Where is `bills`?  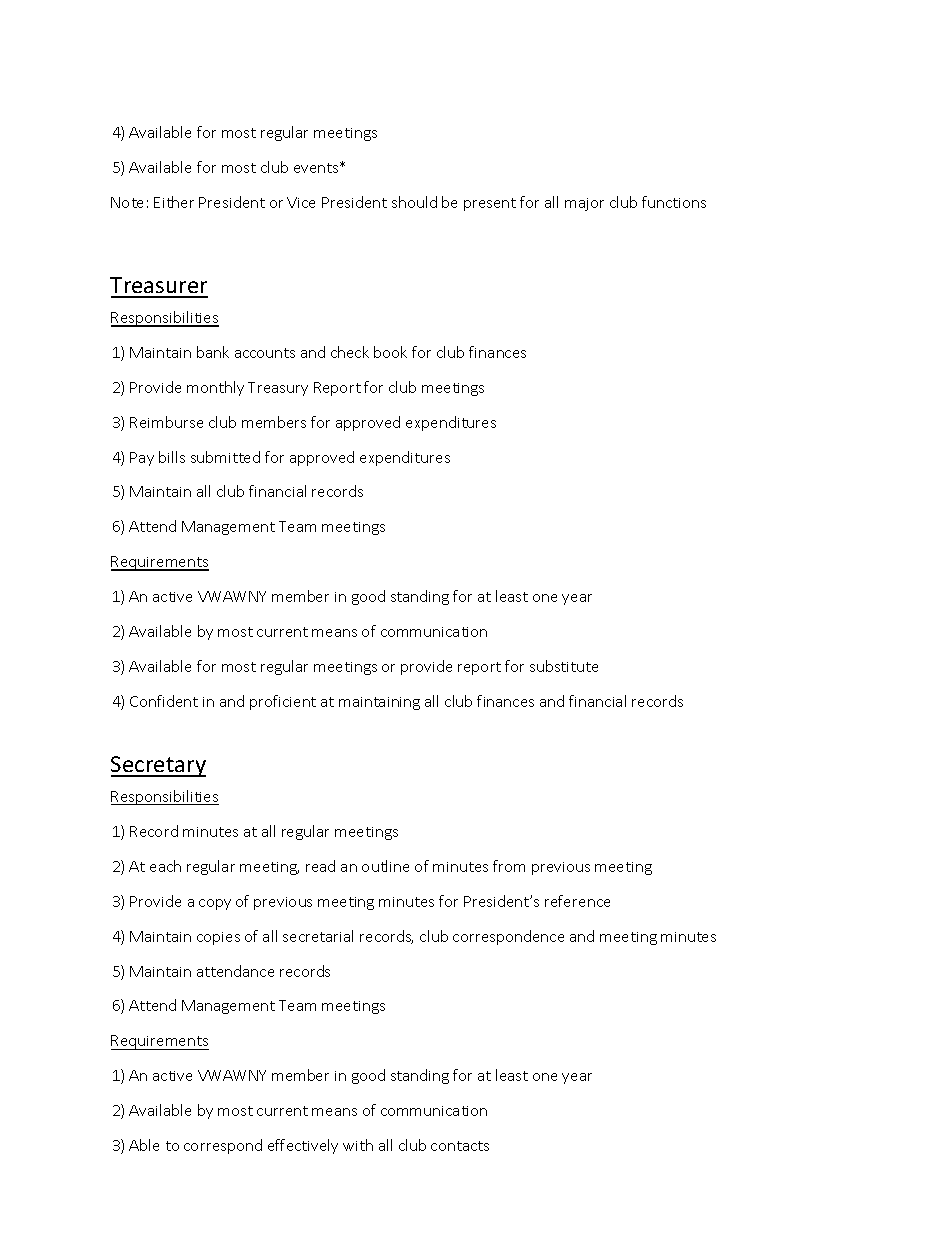
bills is located at coordinates (172, 457).
